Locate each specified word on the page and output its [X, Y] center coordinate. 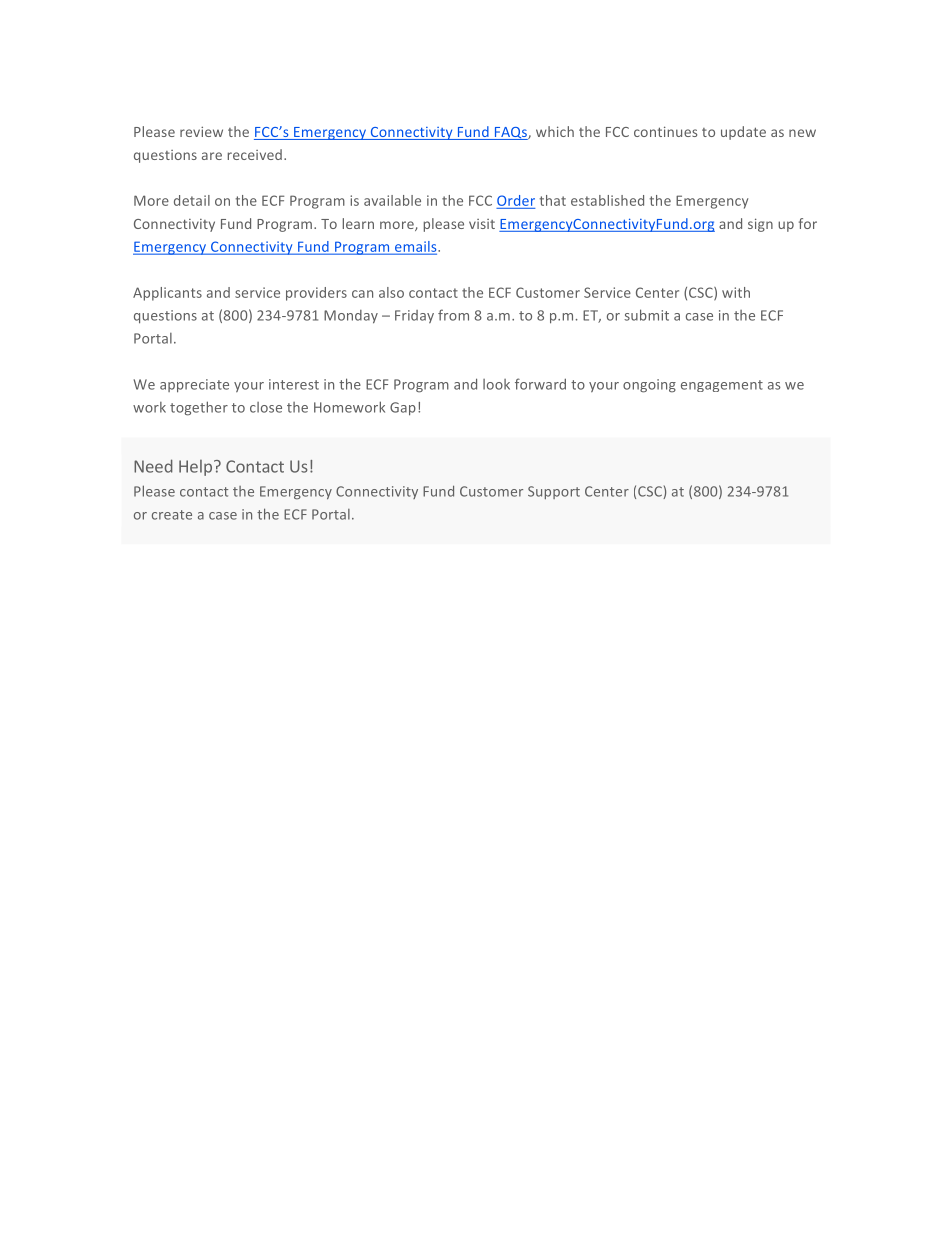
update [743, 133]
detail [192, 200]
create [172, 515]
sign [760, 225]
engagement [722, 386]
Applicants [167, 294]
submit [646, 315]
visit [482, 224]
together [199, 408]
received [255, 154]
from [453, 315]
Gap [403, 409]
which [555, 131]
